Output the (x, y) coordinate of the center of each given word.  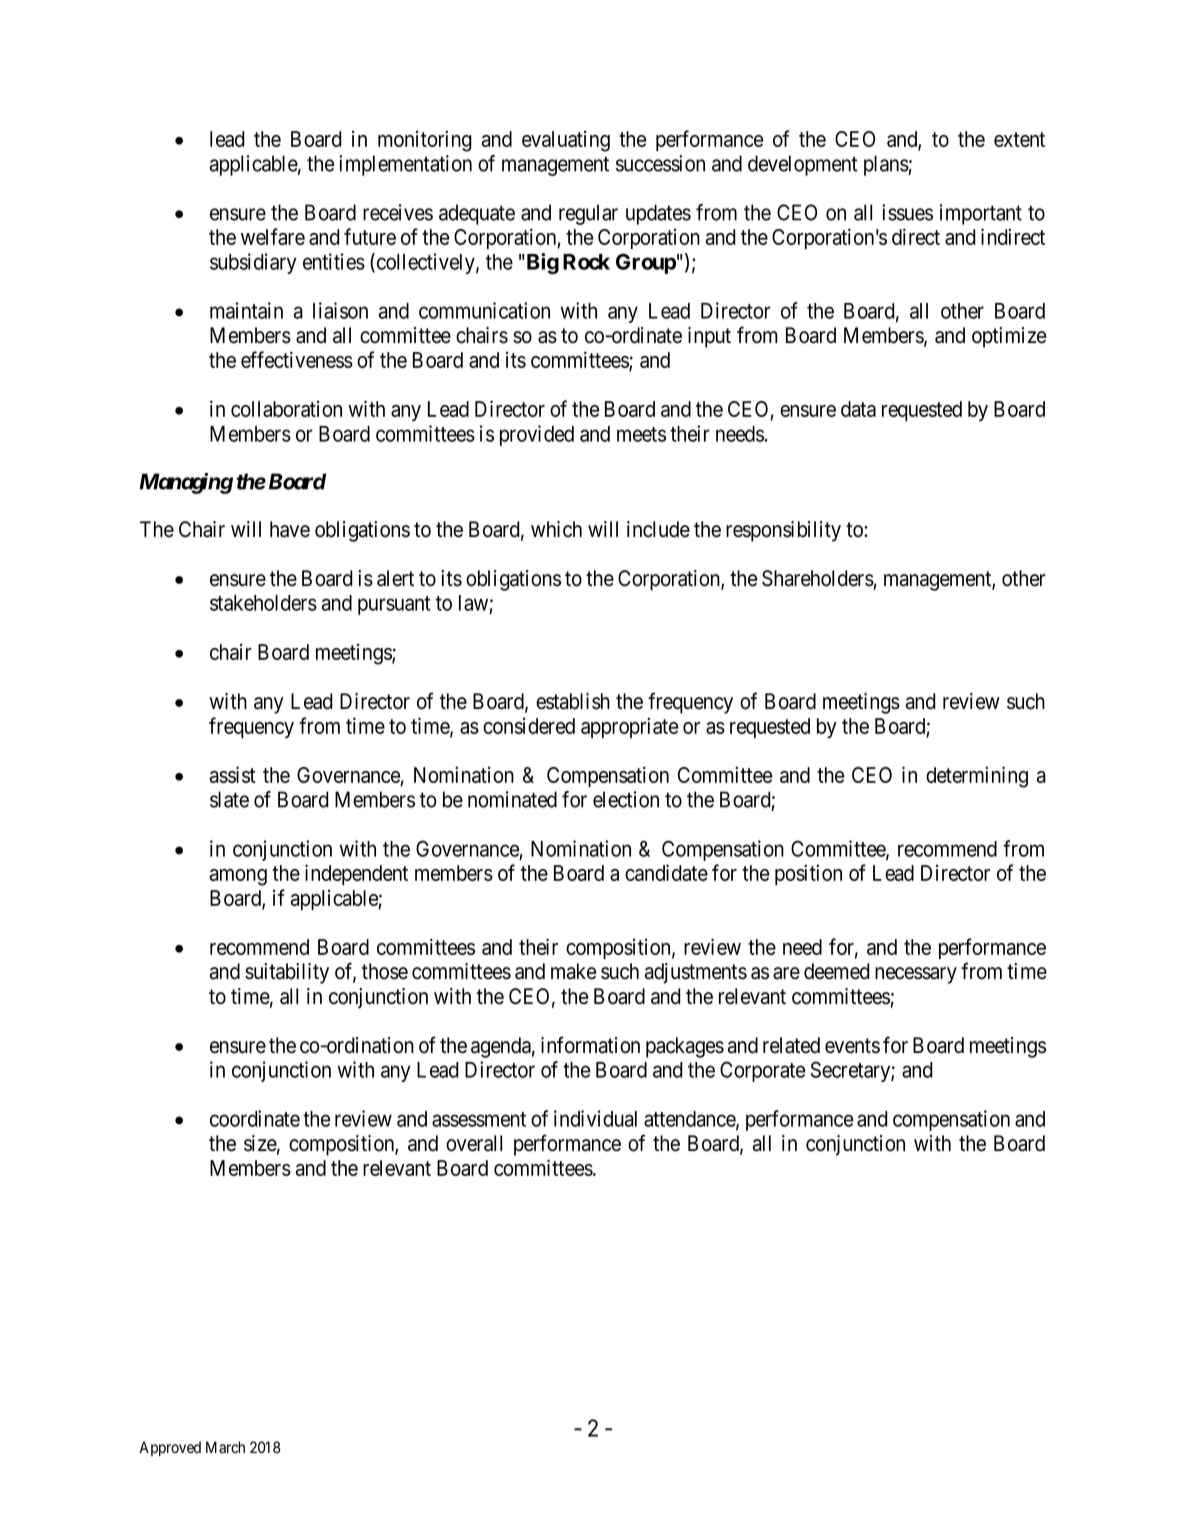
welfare (273, 236)
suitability (287, 973)
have (290, 529)
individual (595, 1118)
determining (977, 777)
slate (229, 799)
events (852, 1046)
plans (886, 165)
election (626, 799)
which (556, 529)
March (225, 1447)
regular (588, 214)
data (858, 409)
